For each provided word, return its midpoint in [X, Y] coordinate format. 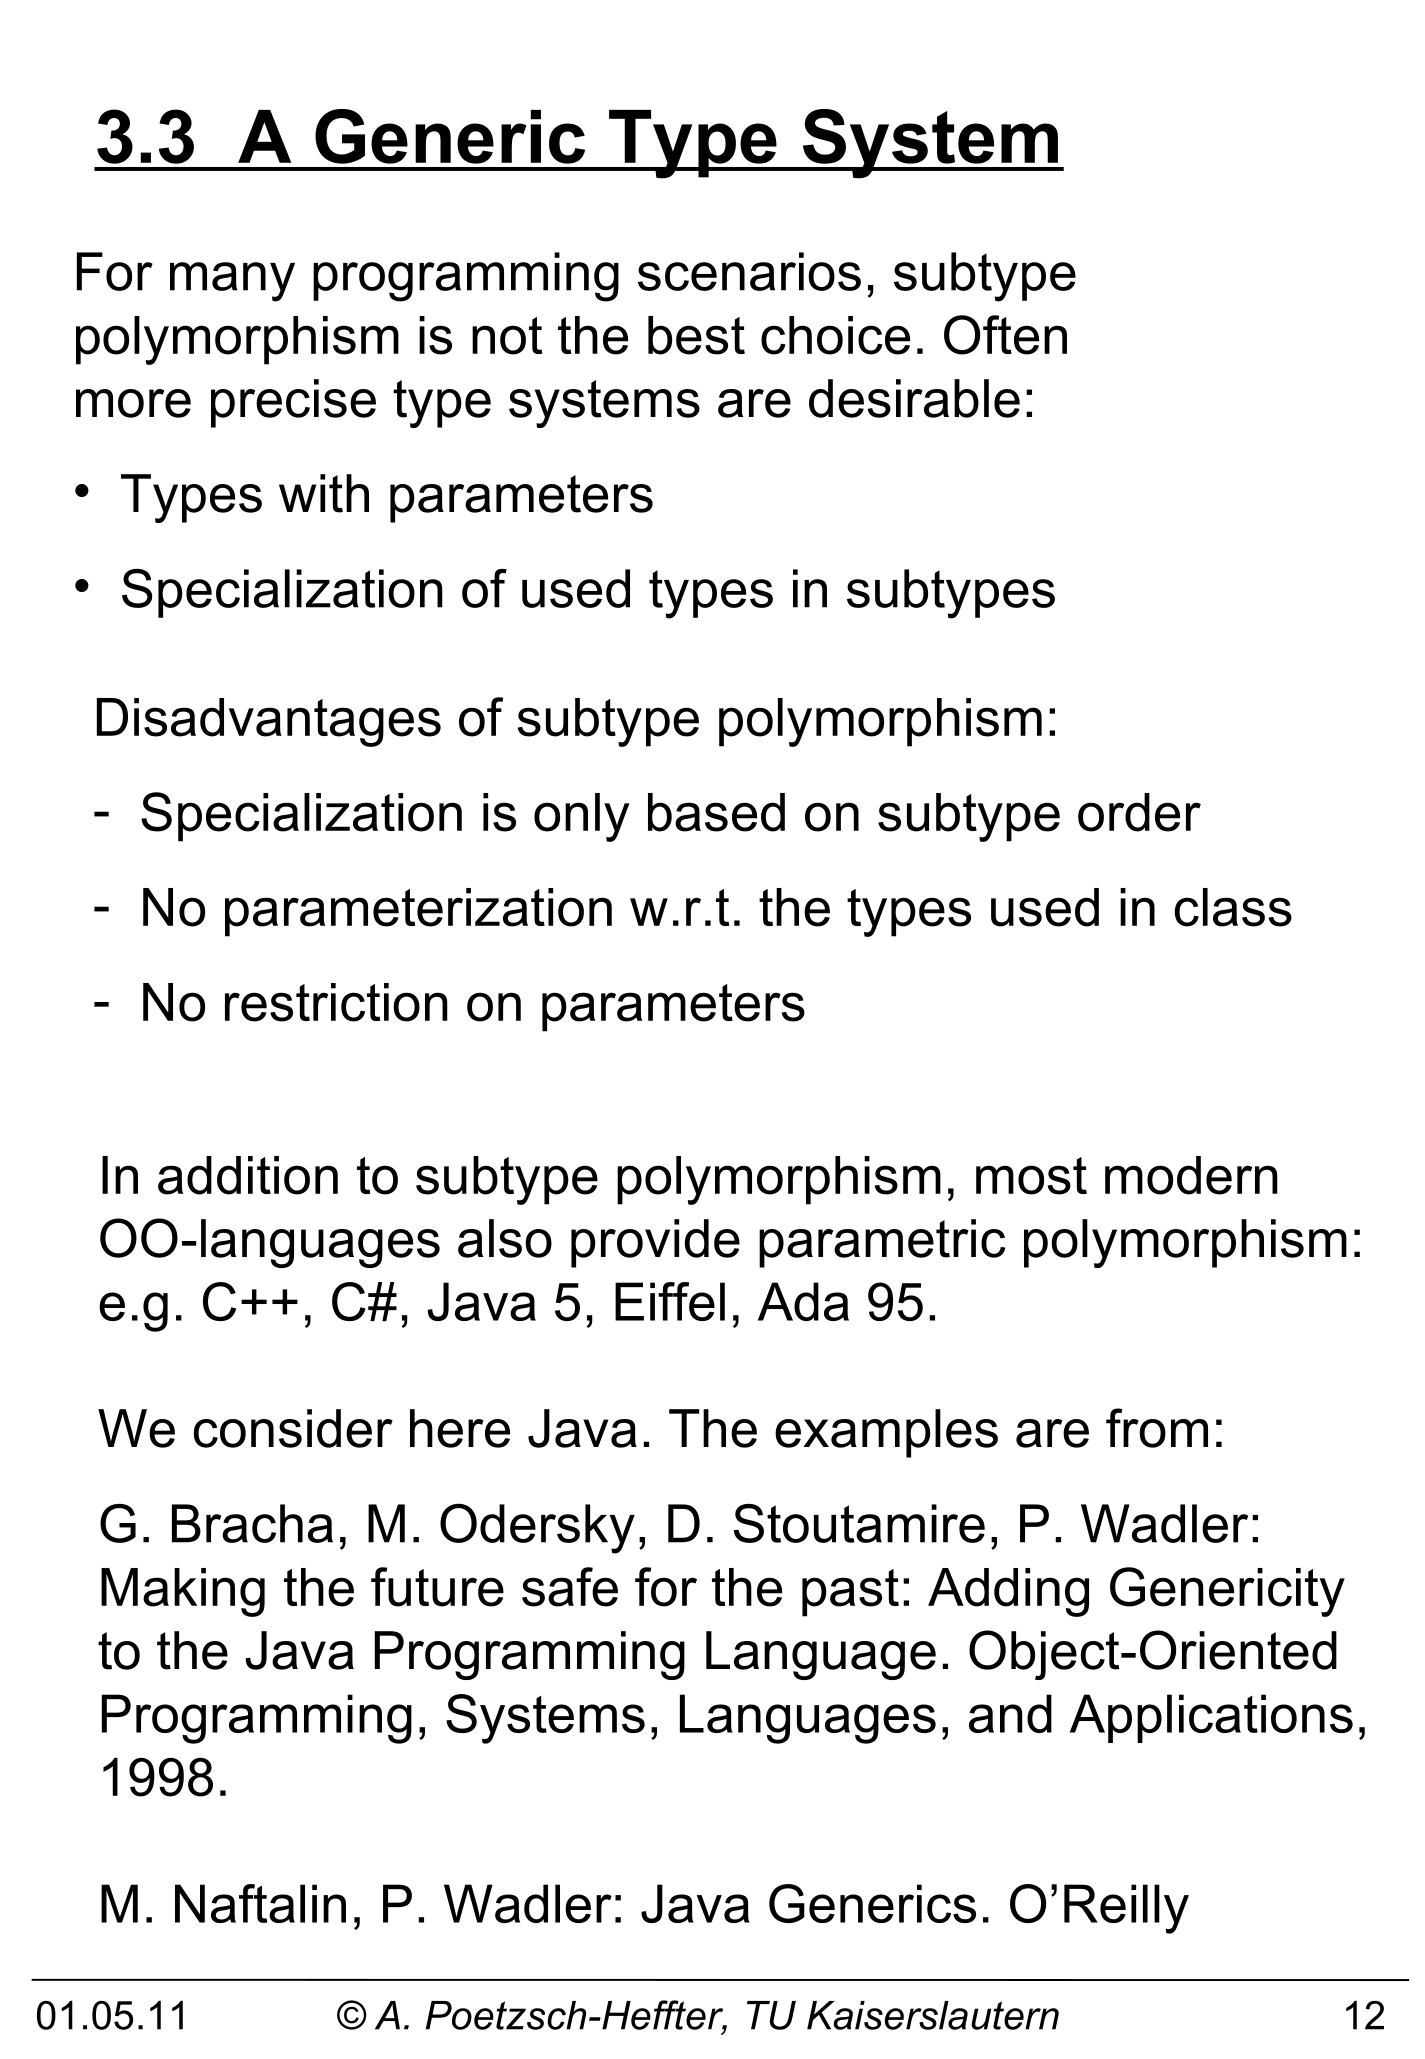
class [1233, 907]
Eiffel [670, 1301]
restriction [336, 1002]
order [1139, 812]
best [696, 335]
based [716, 812]
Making [183, 1592]
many [232, 282]
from [1157, 1428]
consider [293, 1428]
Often [1005, 335]
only [581, 817]
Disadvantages [269, 722]
